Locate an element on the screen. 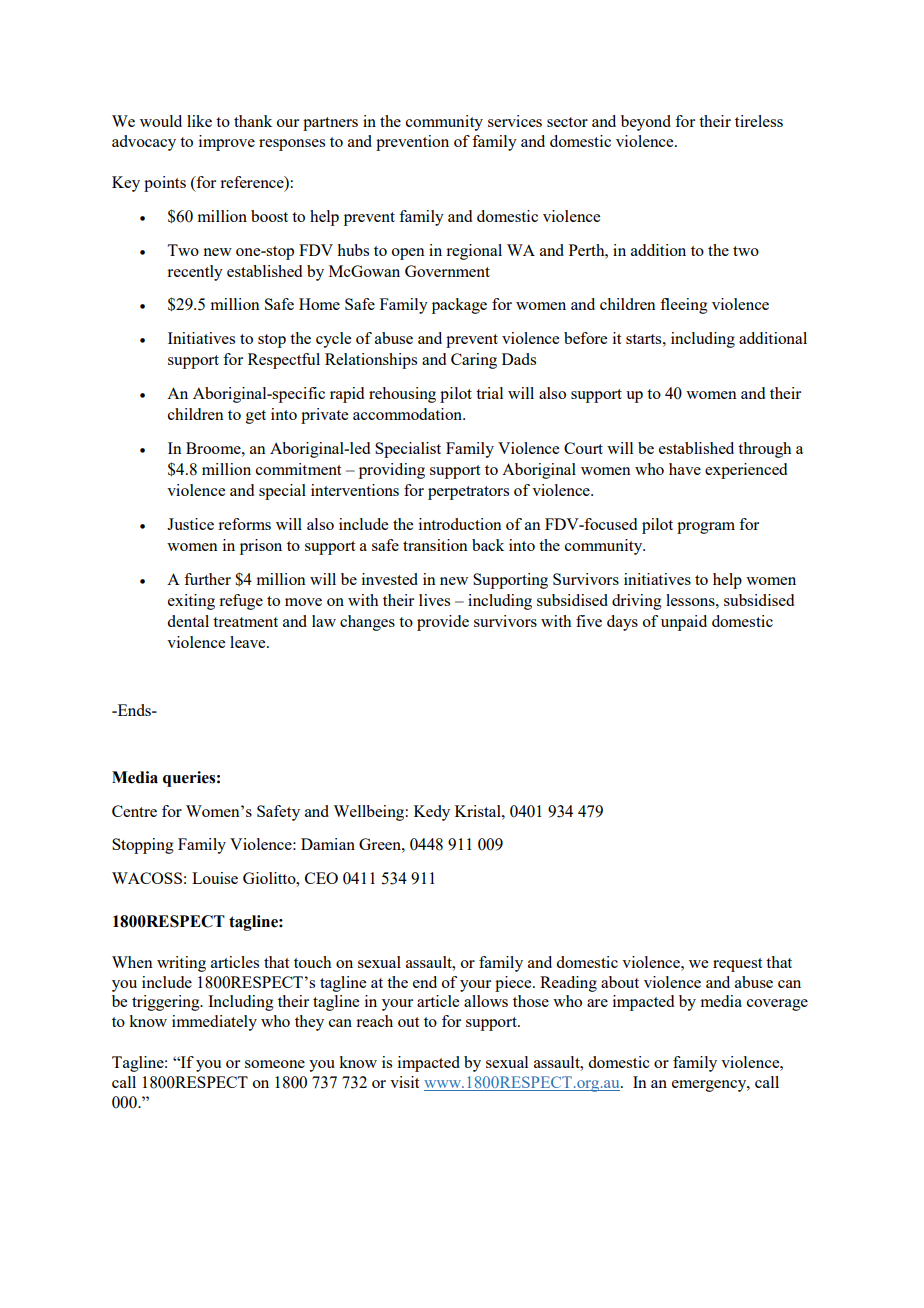  beyond is located at coordinates (646, 123).
